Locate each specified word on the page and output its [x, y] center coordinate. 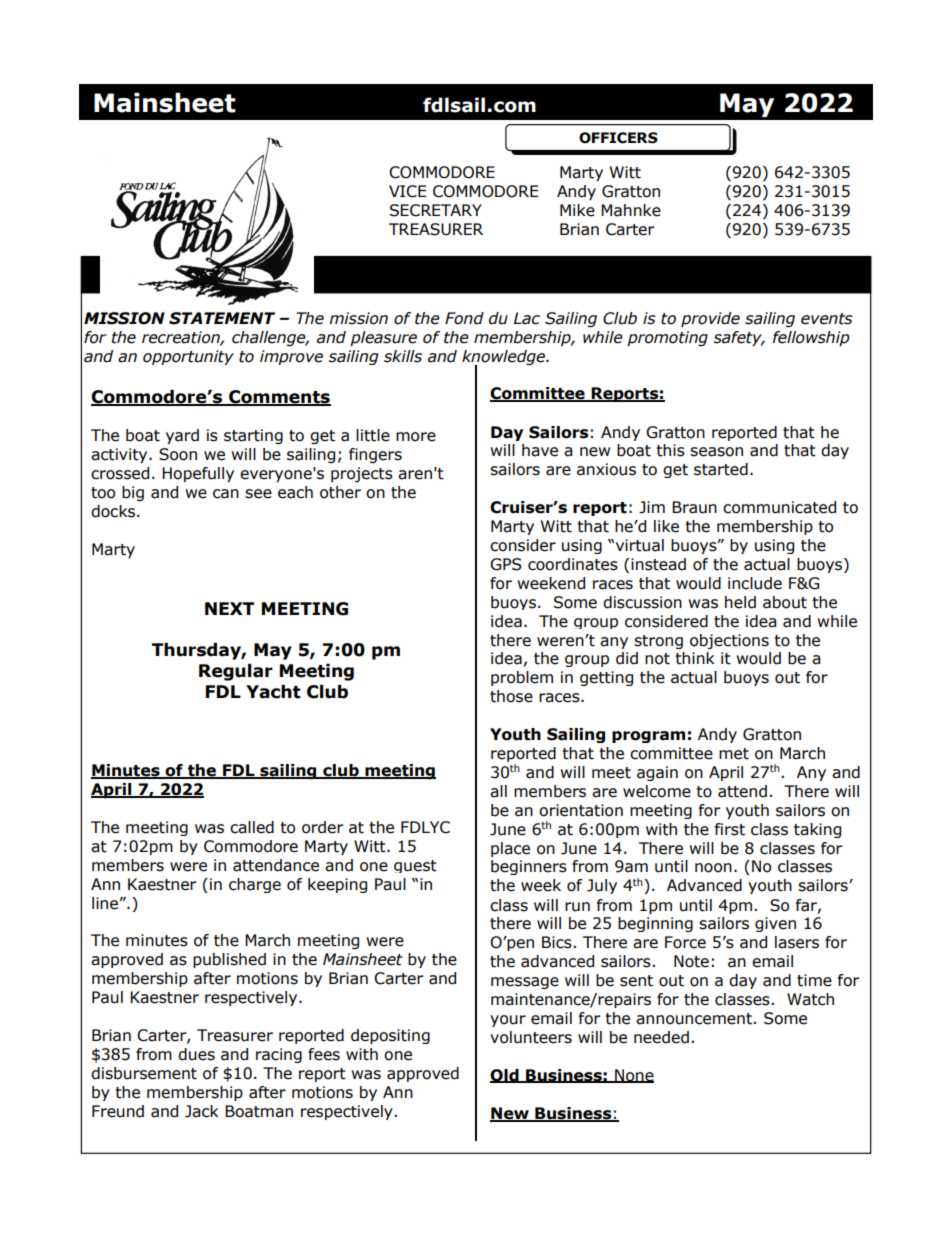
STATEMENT [222, 318]
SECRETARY [436, 210]
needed [661, 1037]
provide [710, 319]
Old [505, 1076]
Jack [202, 1111]
